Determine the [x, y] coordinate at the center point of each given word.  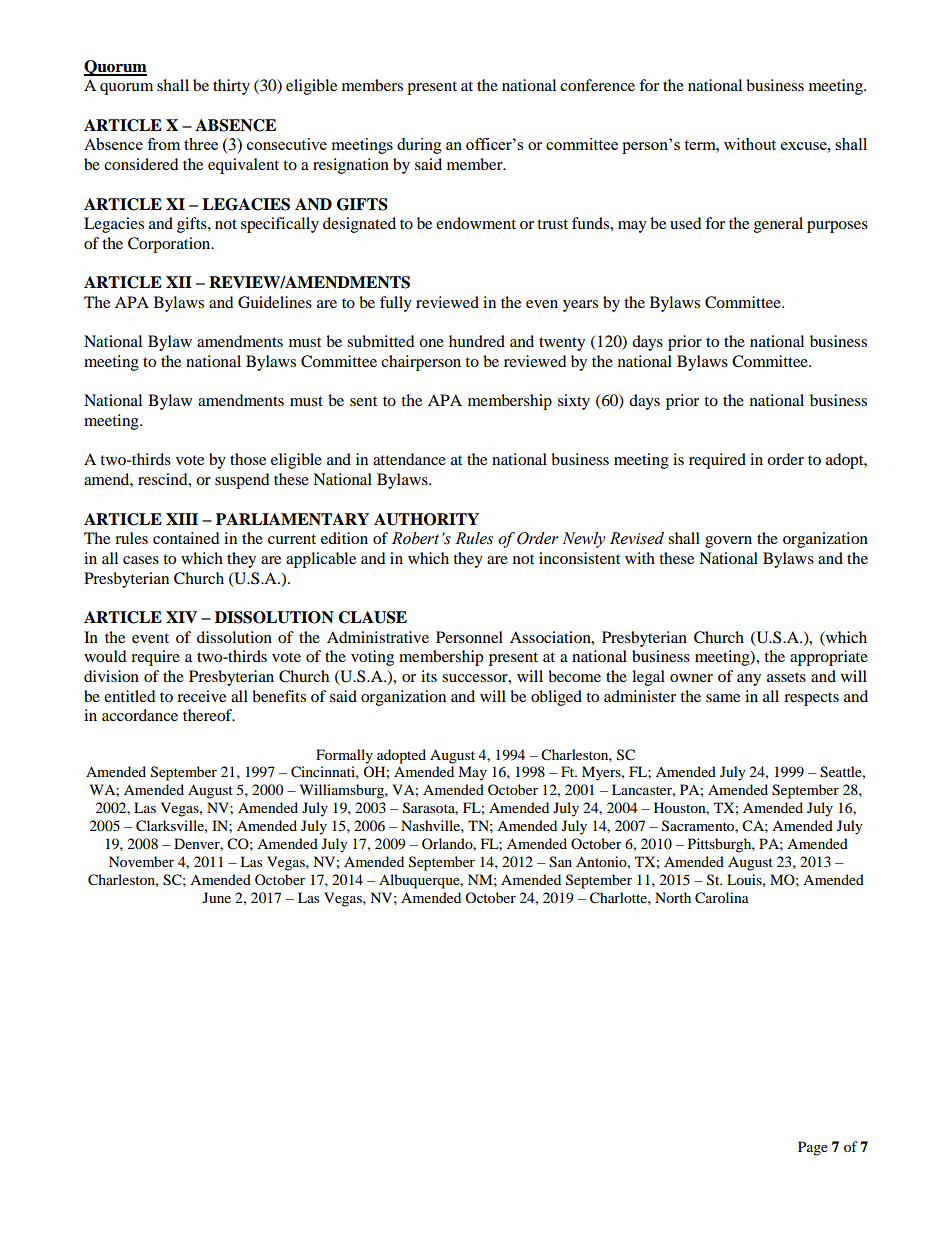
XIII [182, 519]
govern [728, 542]
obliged [556, 698]
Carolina [722, 898]
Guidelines [275, 302]
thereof [209, 715]
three [201, 144]
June [217, 897]
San [560, 862]
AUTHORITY [426, 519]
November [141, 861]
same [723, 698]
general [778, 225]
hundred [477, 341]
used [686, 223]
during [419, 146]
